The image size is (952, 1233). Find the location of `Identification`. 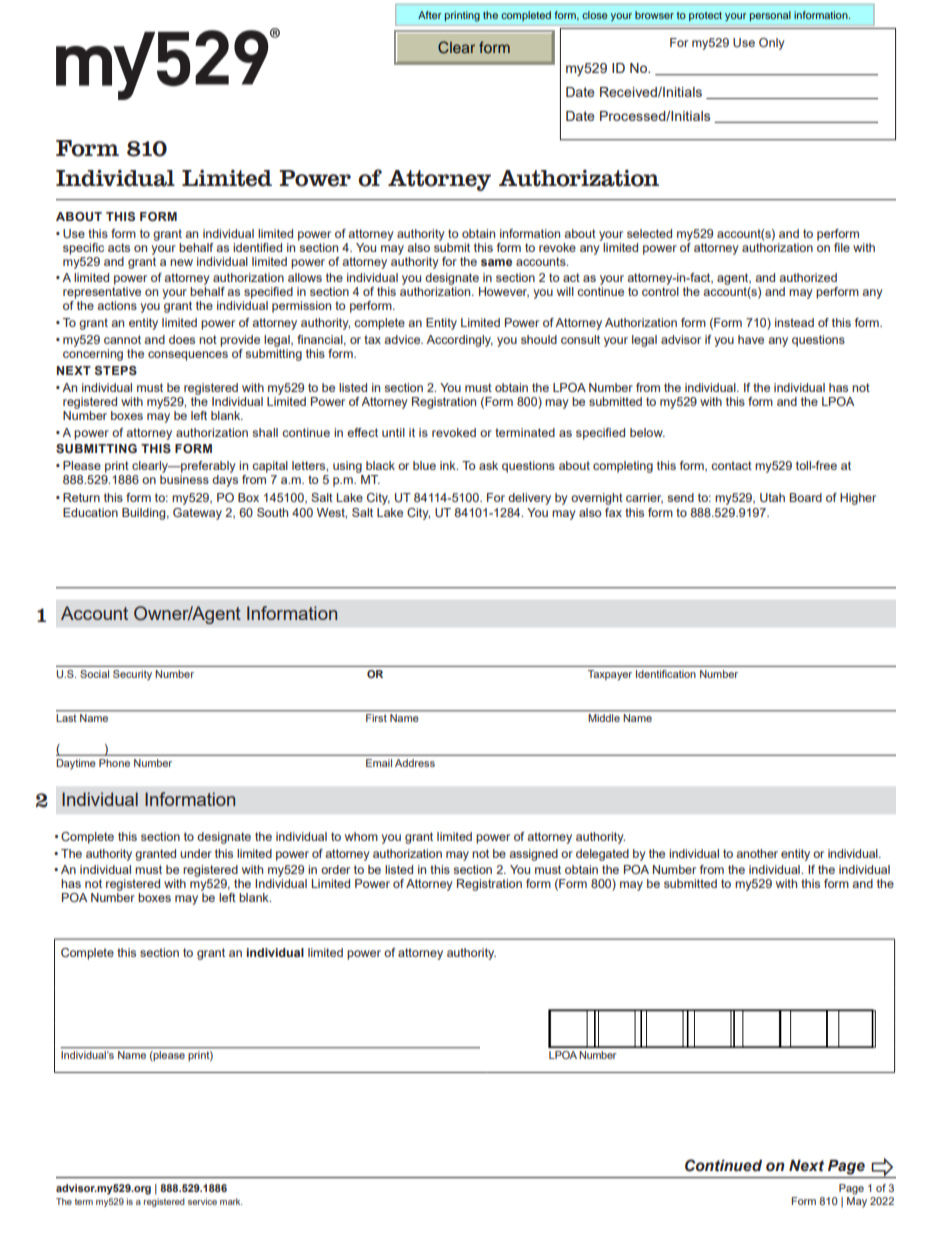

Identification is located at coordinates (666, 674).
